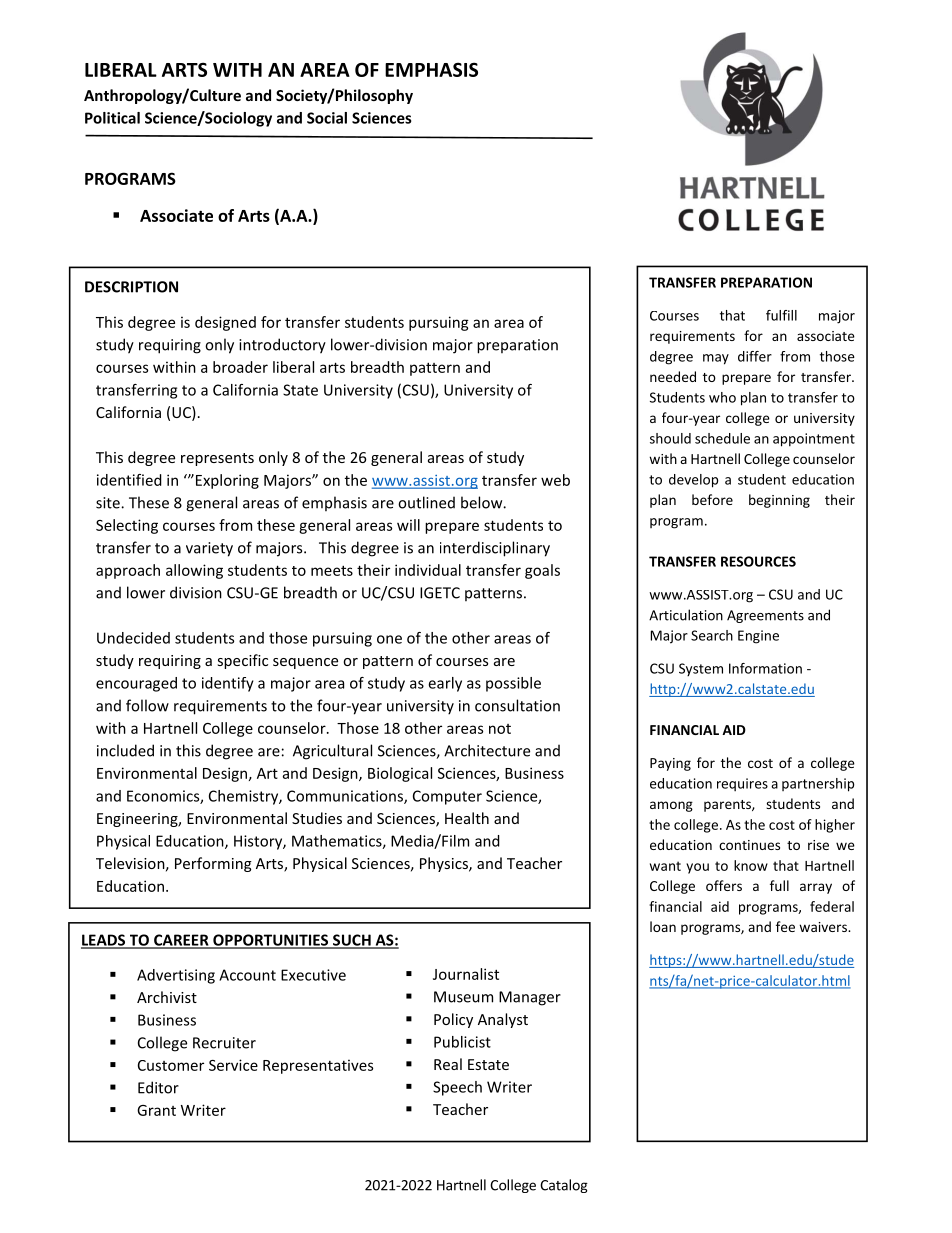  Describe the element at coordinates (781, 315) in the document. I see `fulfill` at that location.
